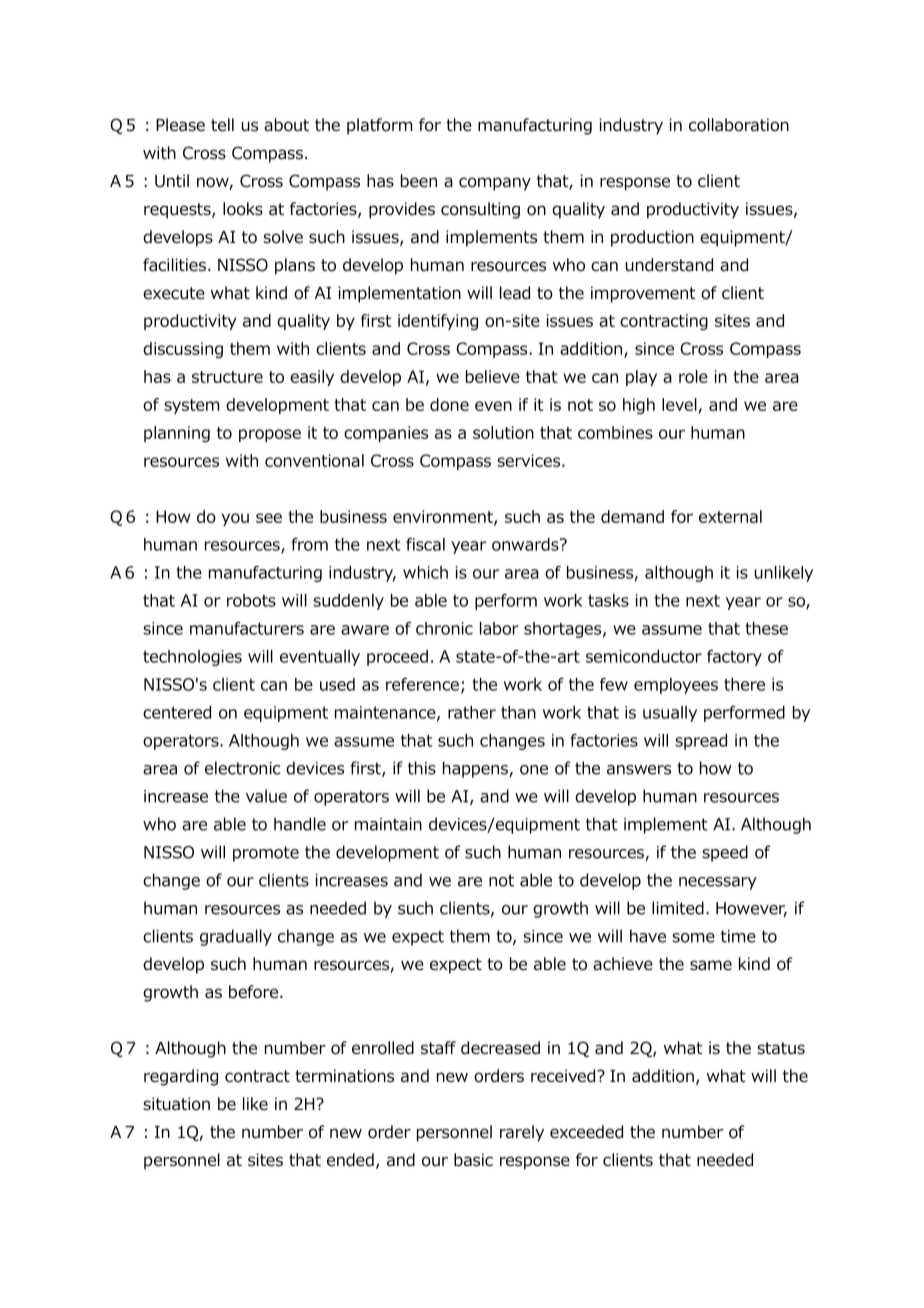 The height and width of the screenshot is (1308, 924). What do you see at coordinates (701, 742) in the screenshot?
I see `spread` at bounding box center [701, 742].
